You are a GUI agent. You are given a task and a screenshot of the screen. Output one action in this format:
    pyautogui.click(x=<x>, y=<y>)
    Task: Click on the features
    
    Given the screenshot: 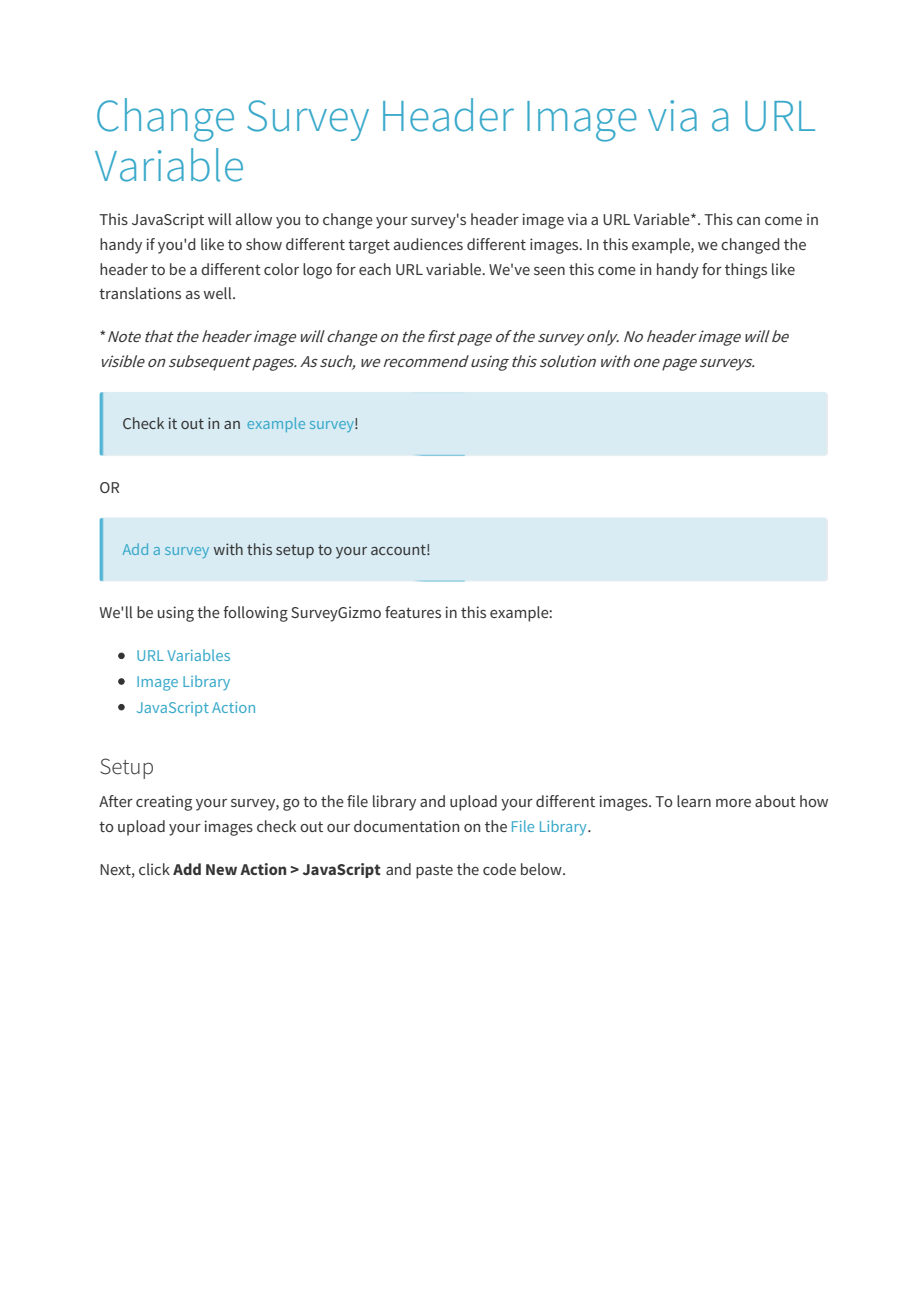 What is the action you would take?
    pyautogui.click(x=413, y=612)
